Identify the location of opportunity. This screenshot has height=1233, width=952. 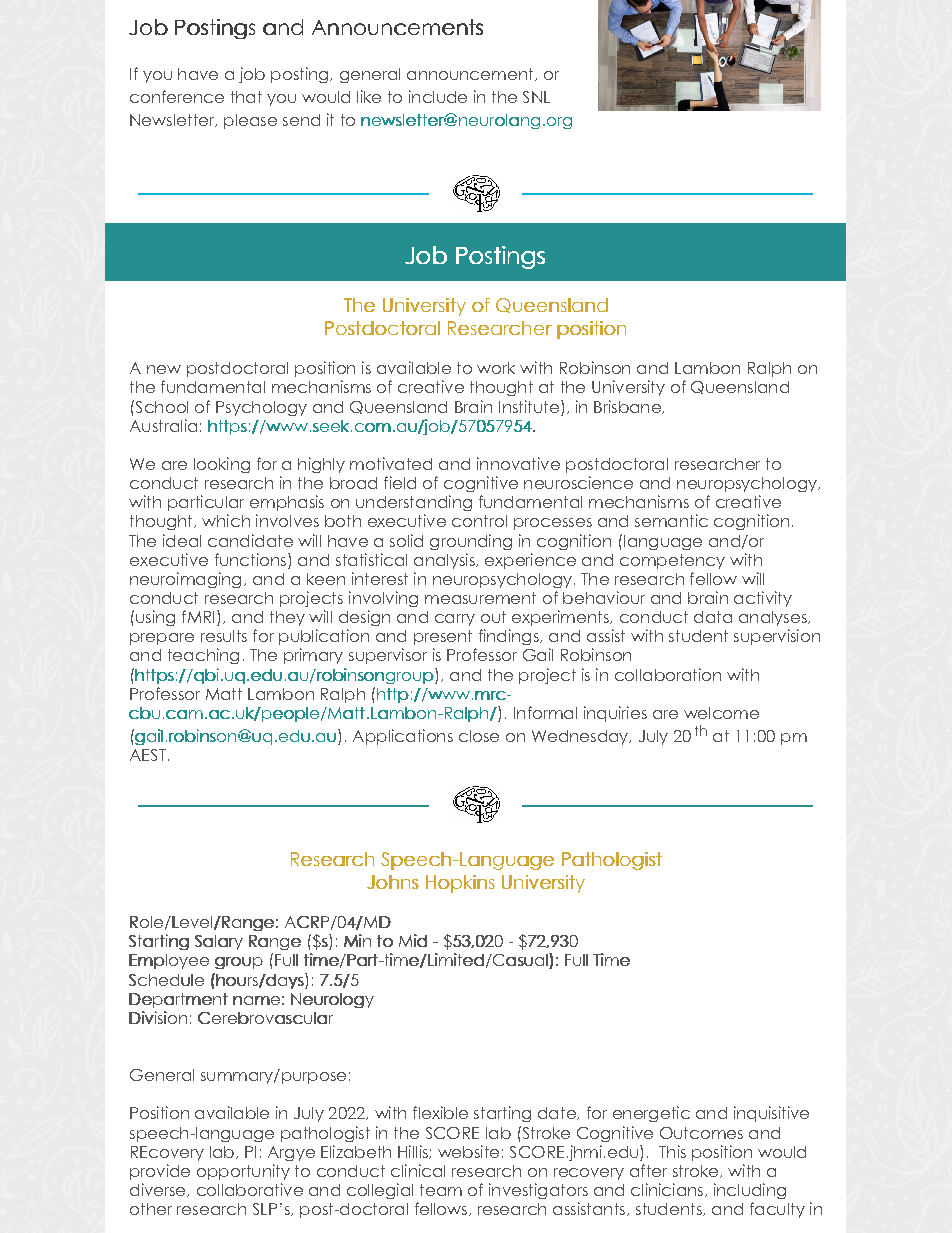
(243, 1172).
